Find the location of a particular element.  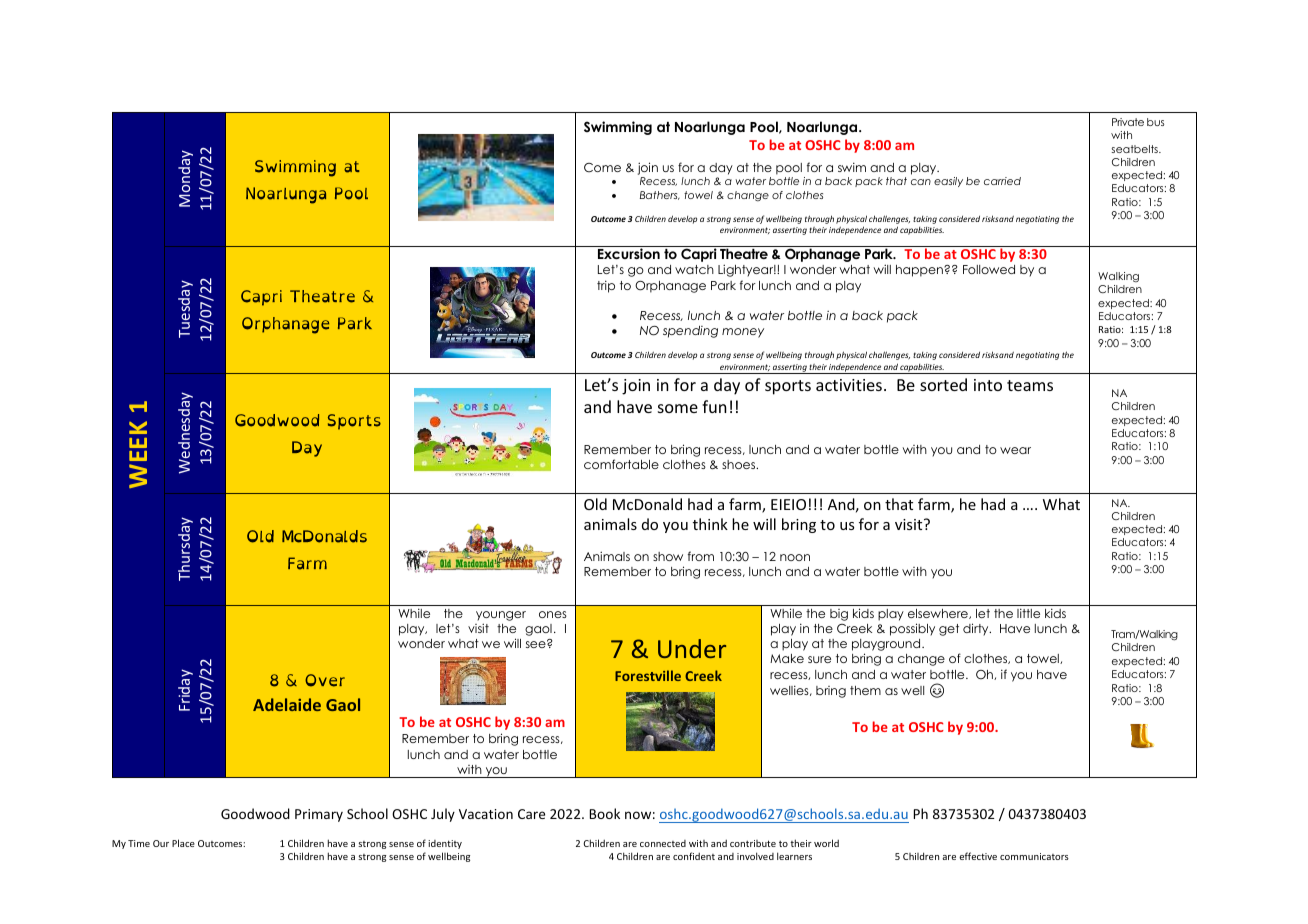

can is located at coordinates (921, 182).
